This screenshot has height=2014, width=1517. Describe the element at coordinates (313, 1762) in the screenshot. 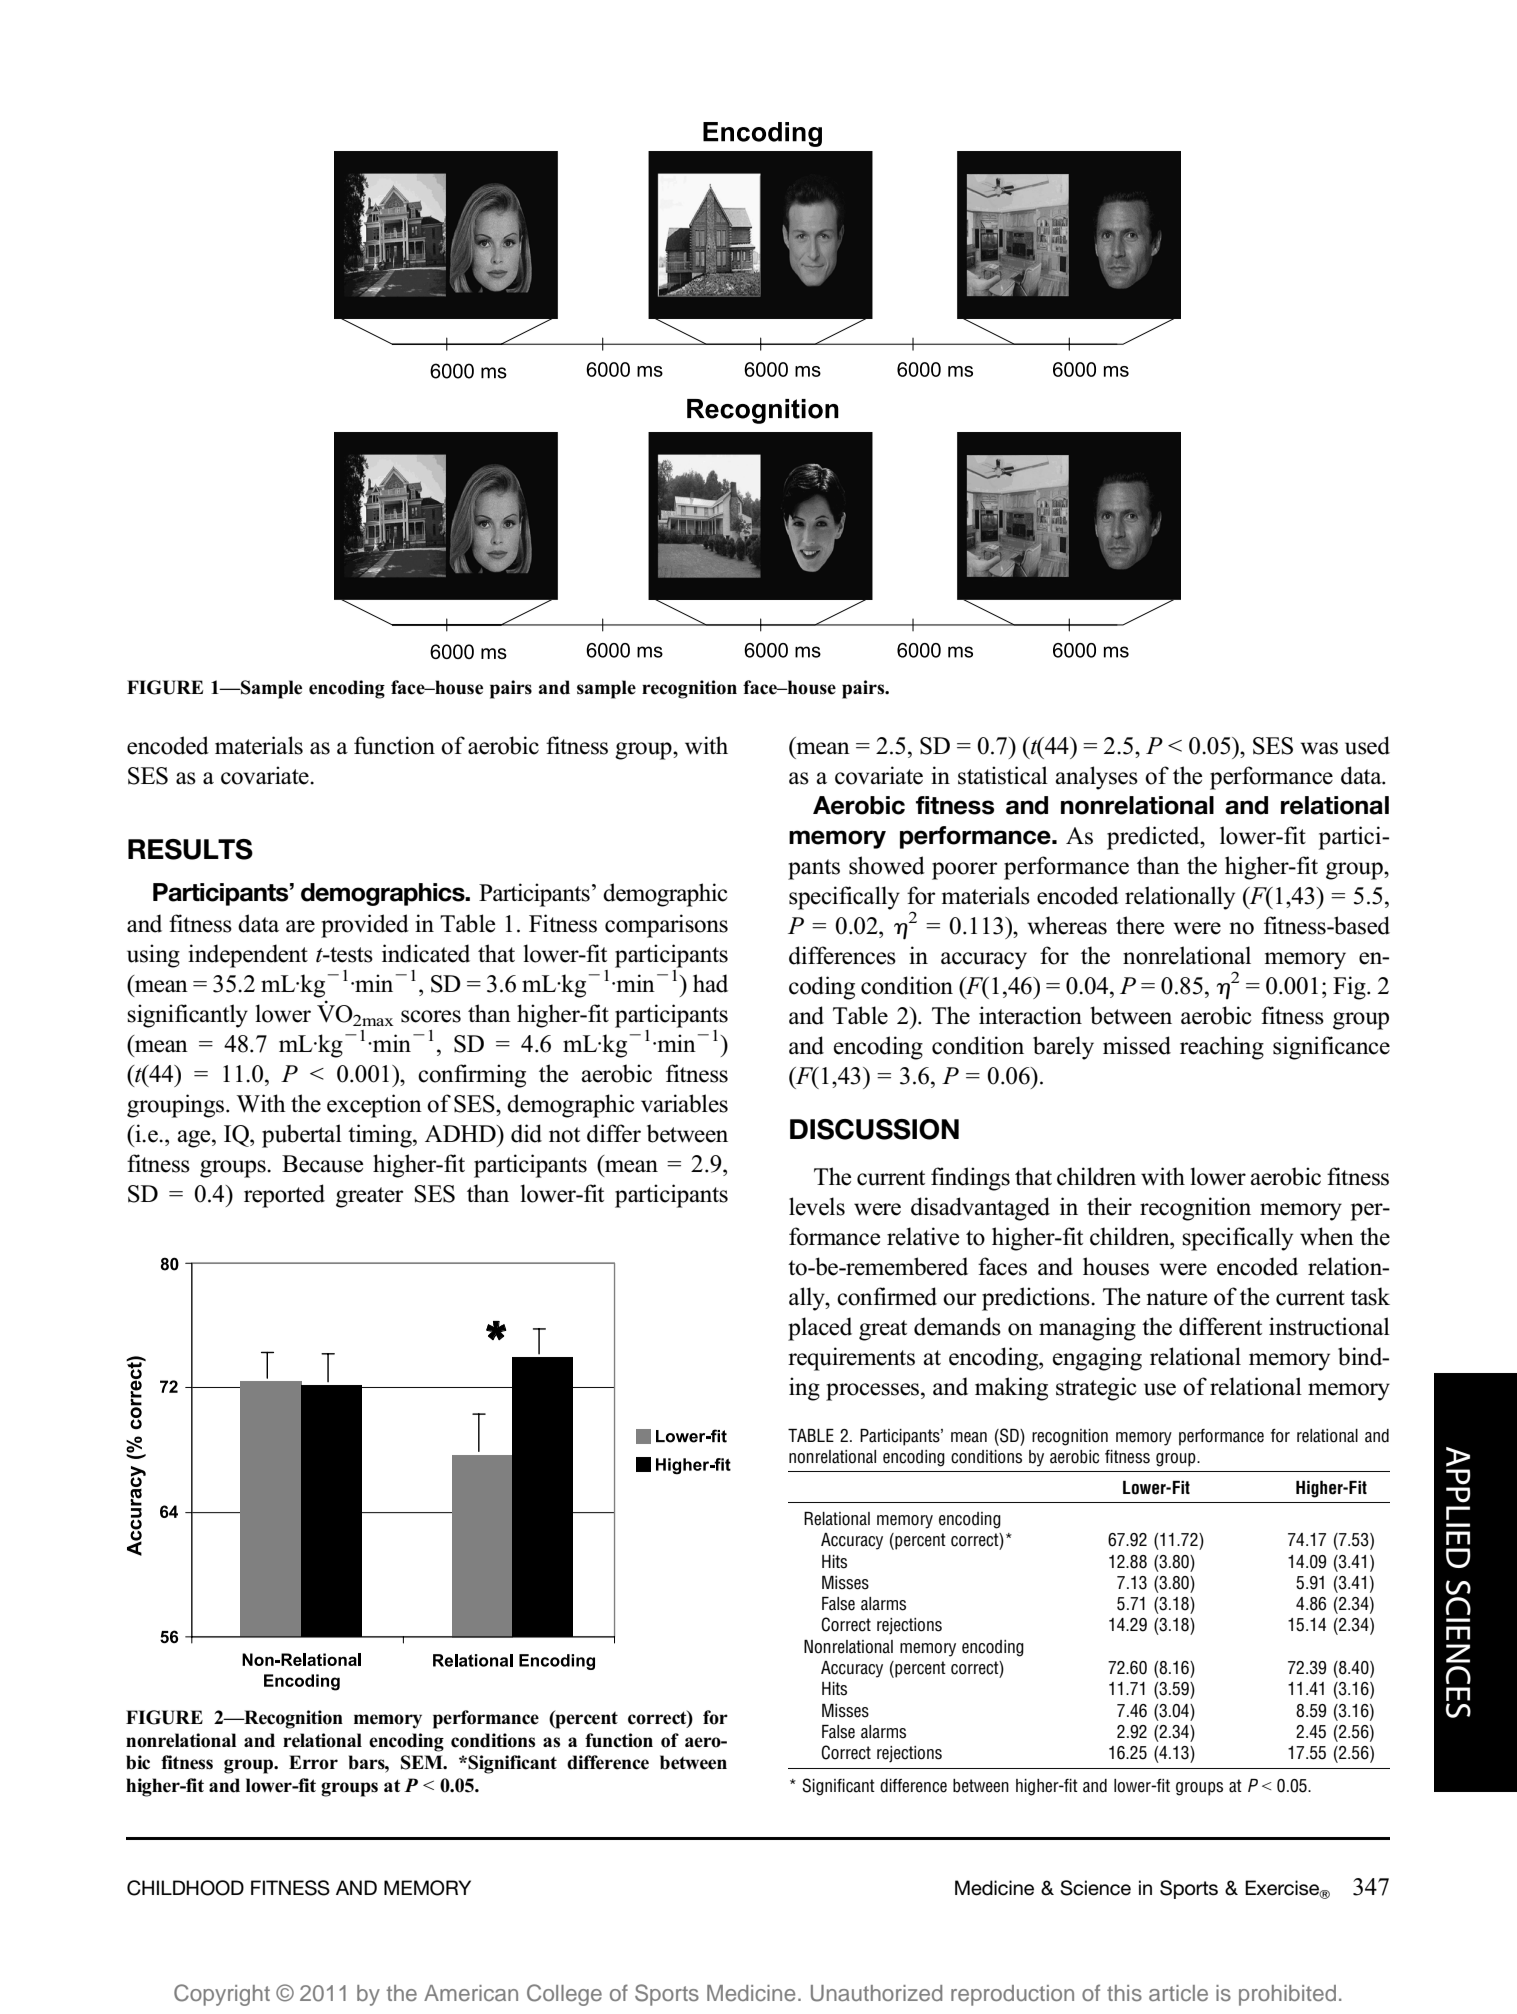

I see `Error` at that location.
